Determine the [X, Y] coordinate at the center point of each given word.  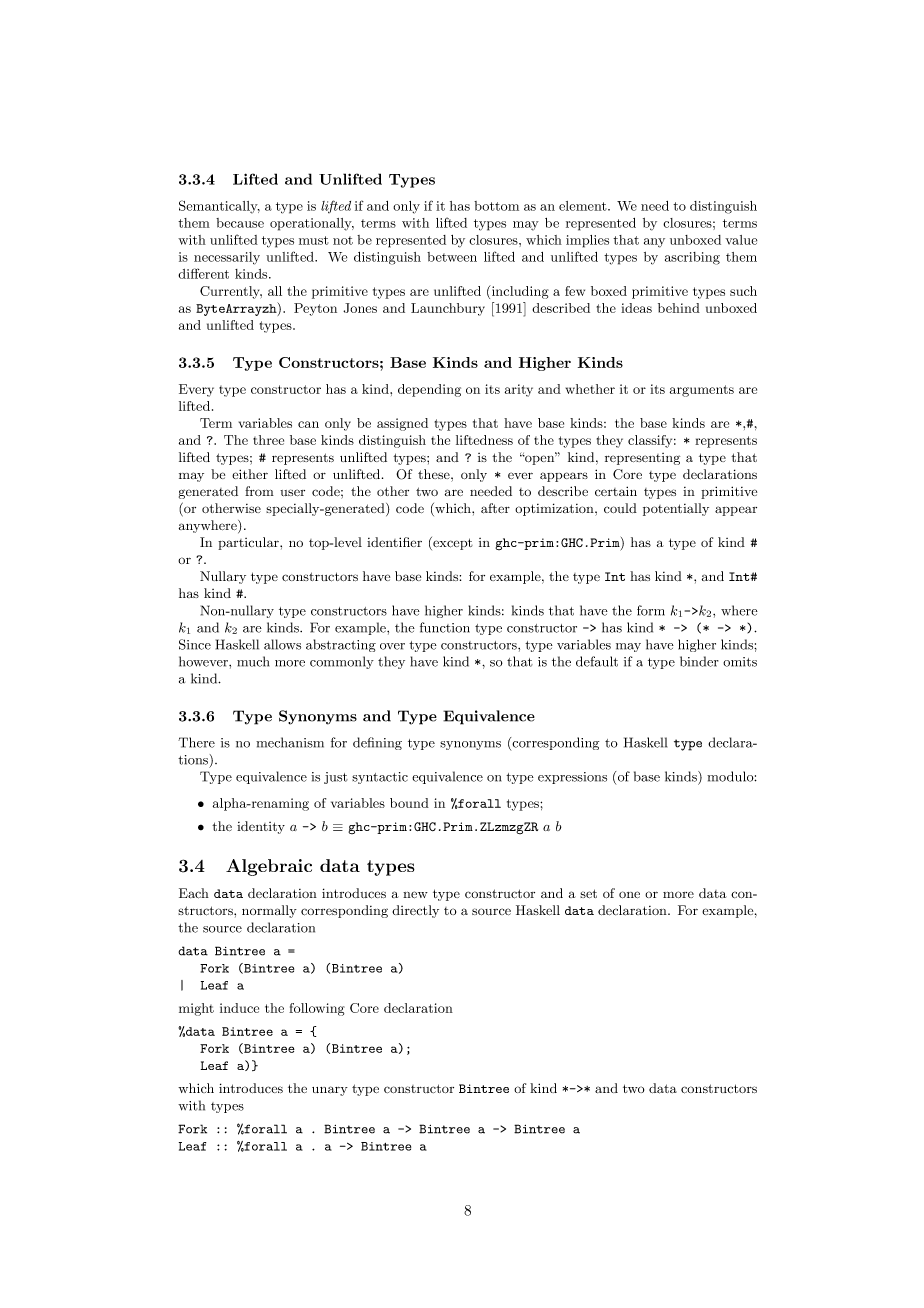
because [240, 223]
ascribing [692, 258]
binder [699, 661]
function [445, 627]
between [452, 257]
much [253, 661]
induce [239, 1008]
